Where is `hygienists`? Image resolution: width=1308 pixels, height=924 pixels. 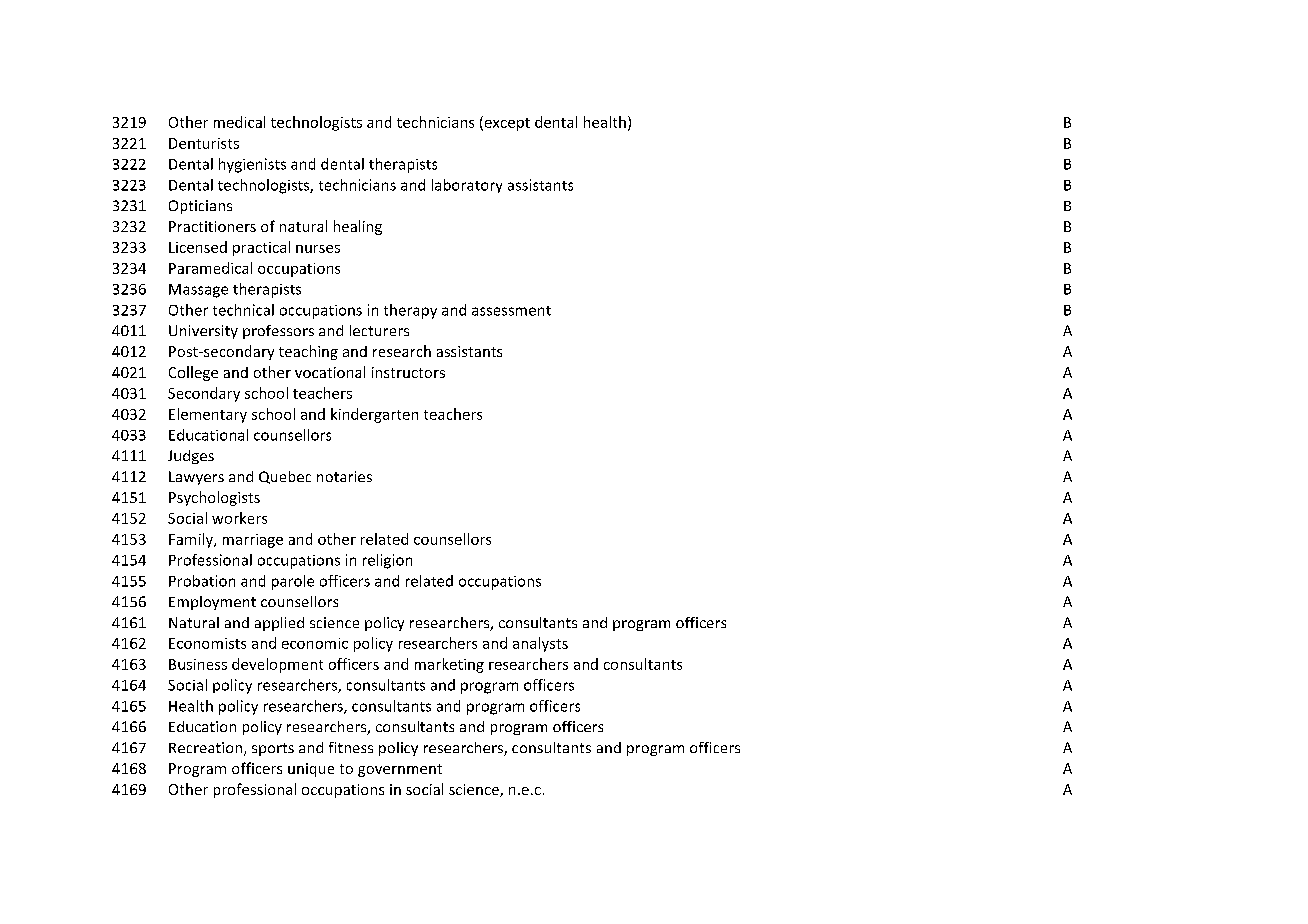 hygienists is located at coordinates (252, 165).
